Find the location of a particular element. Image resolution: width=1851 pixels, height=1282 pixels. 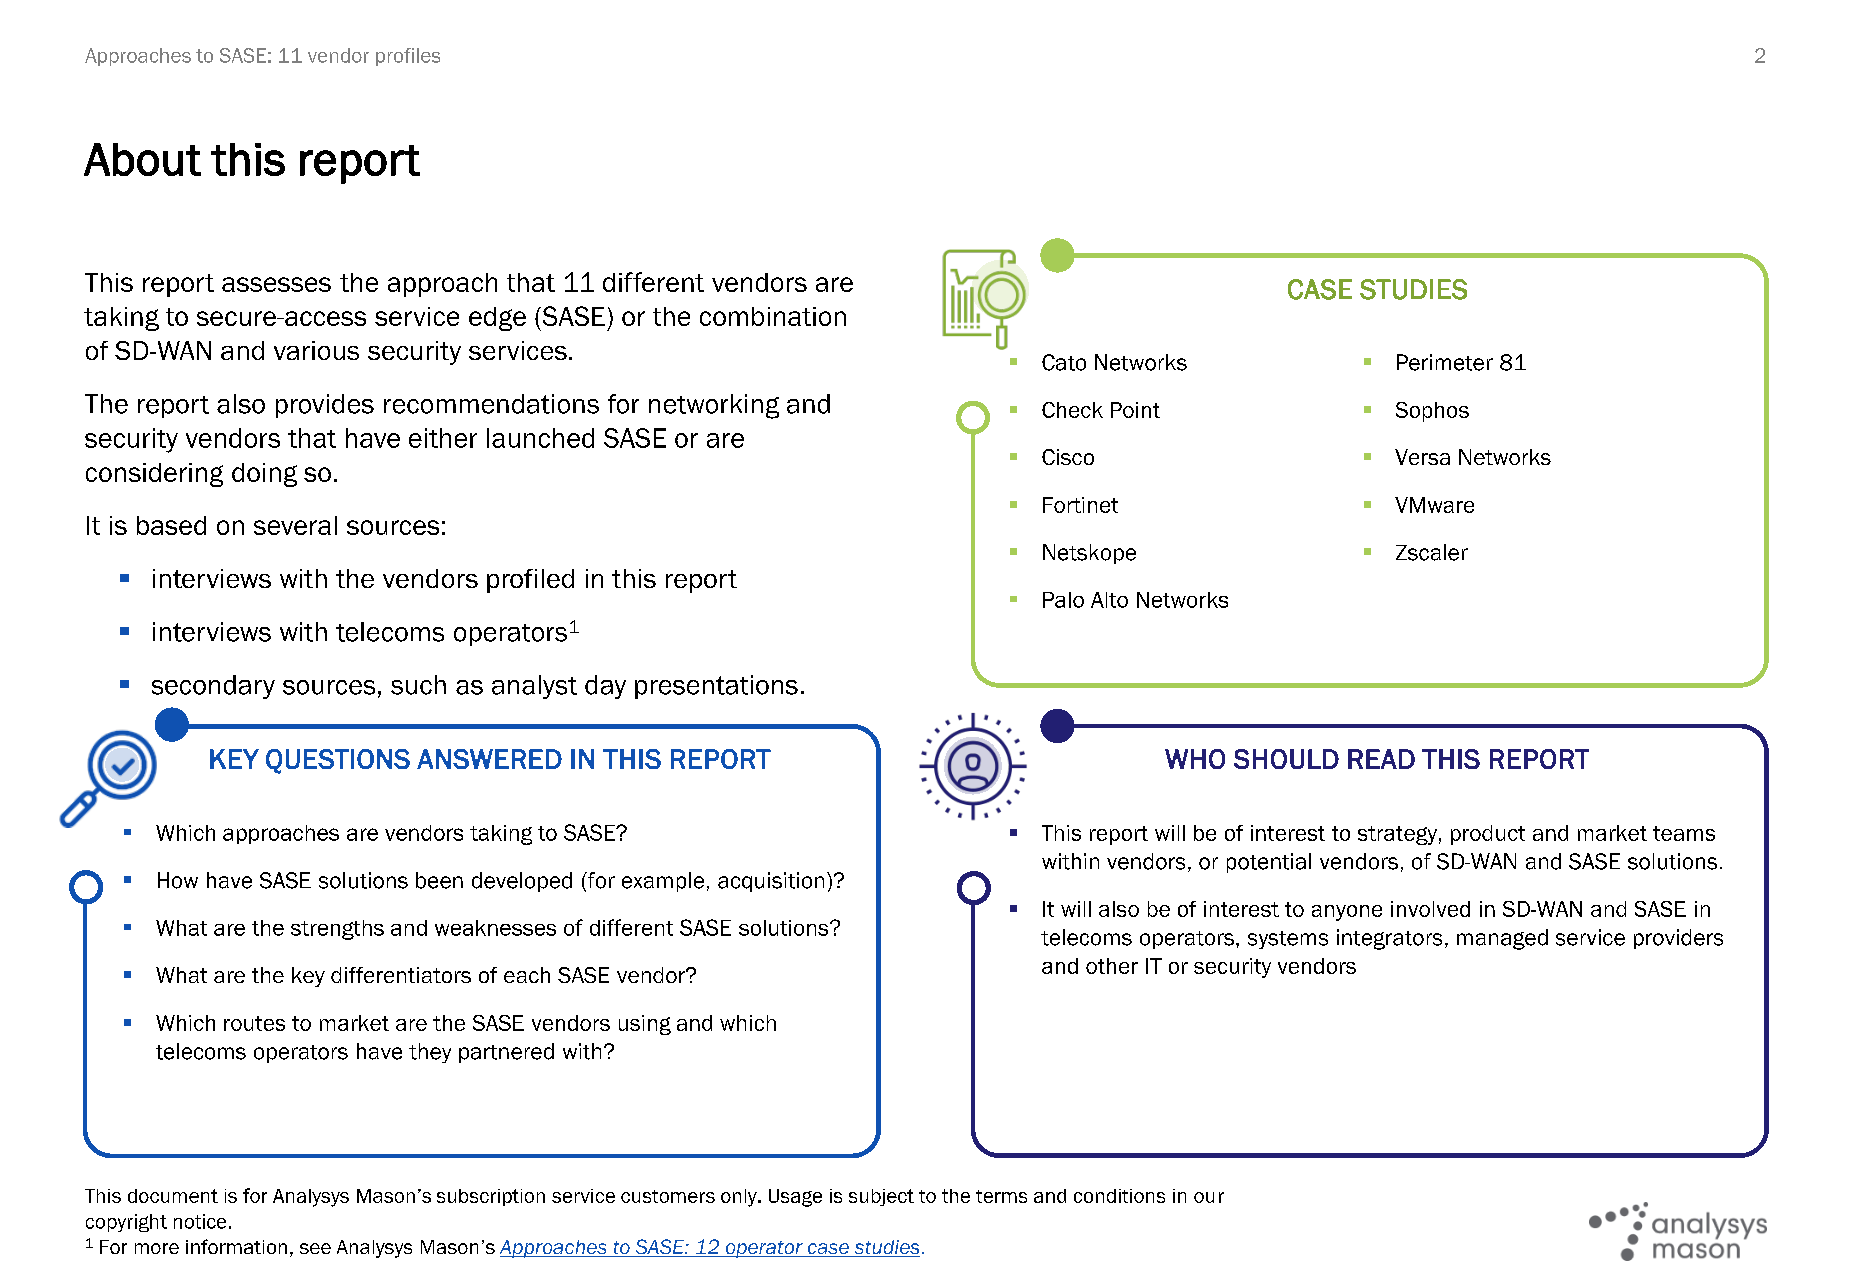

subject is located at coordinates (881, 1197).
